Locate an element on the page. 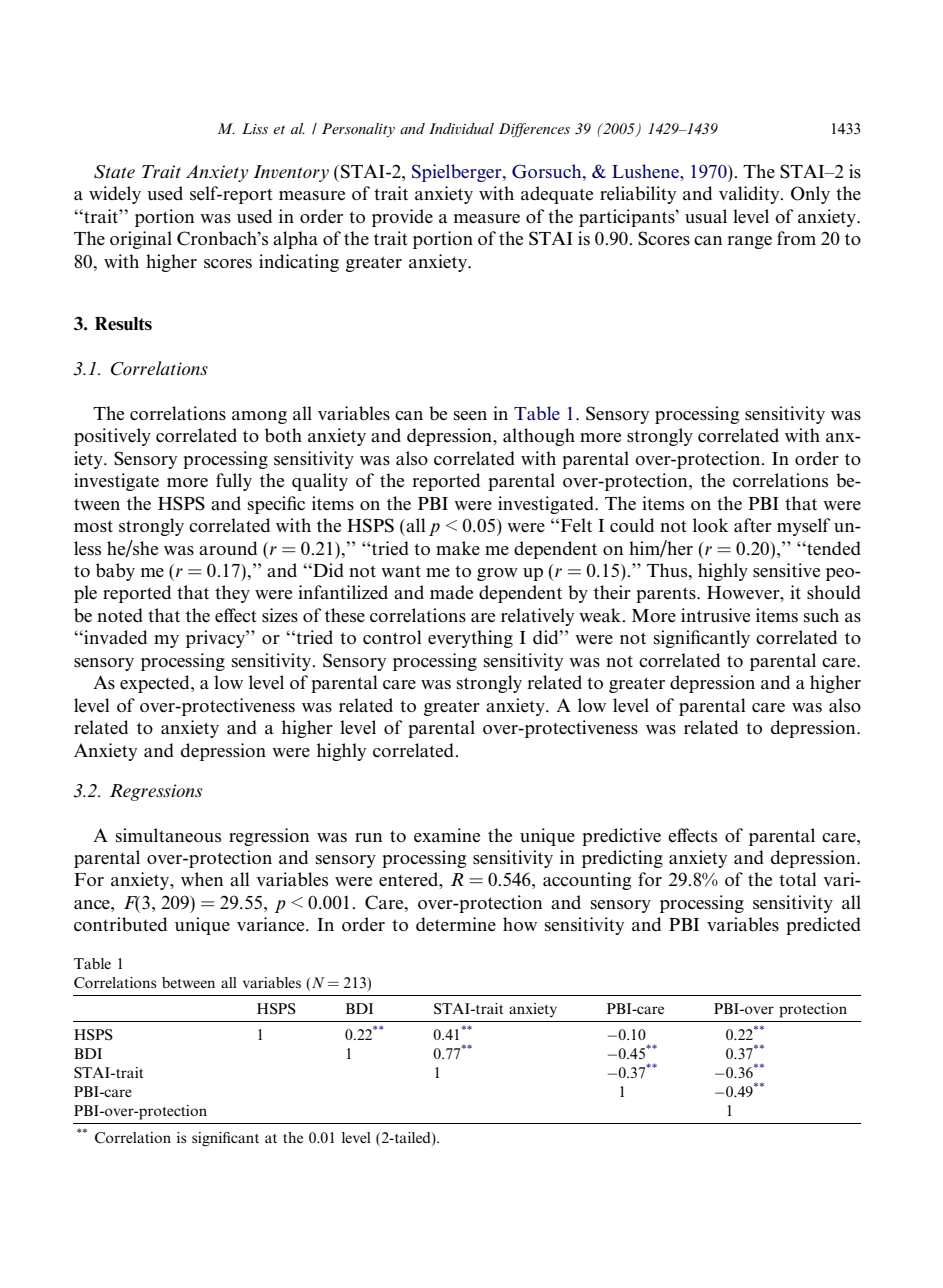  Results is located at coordinates (123, 324).
